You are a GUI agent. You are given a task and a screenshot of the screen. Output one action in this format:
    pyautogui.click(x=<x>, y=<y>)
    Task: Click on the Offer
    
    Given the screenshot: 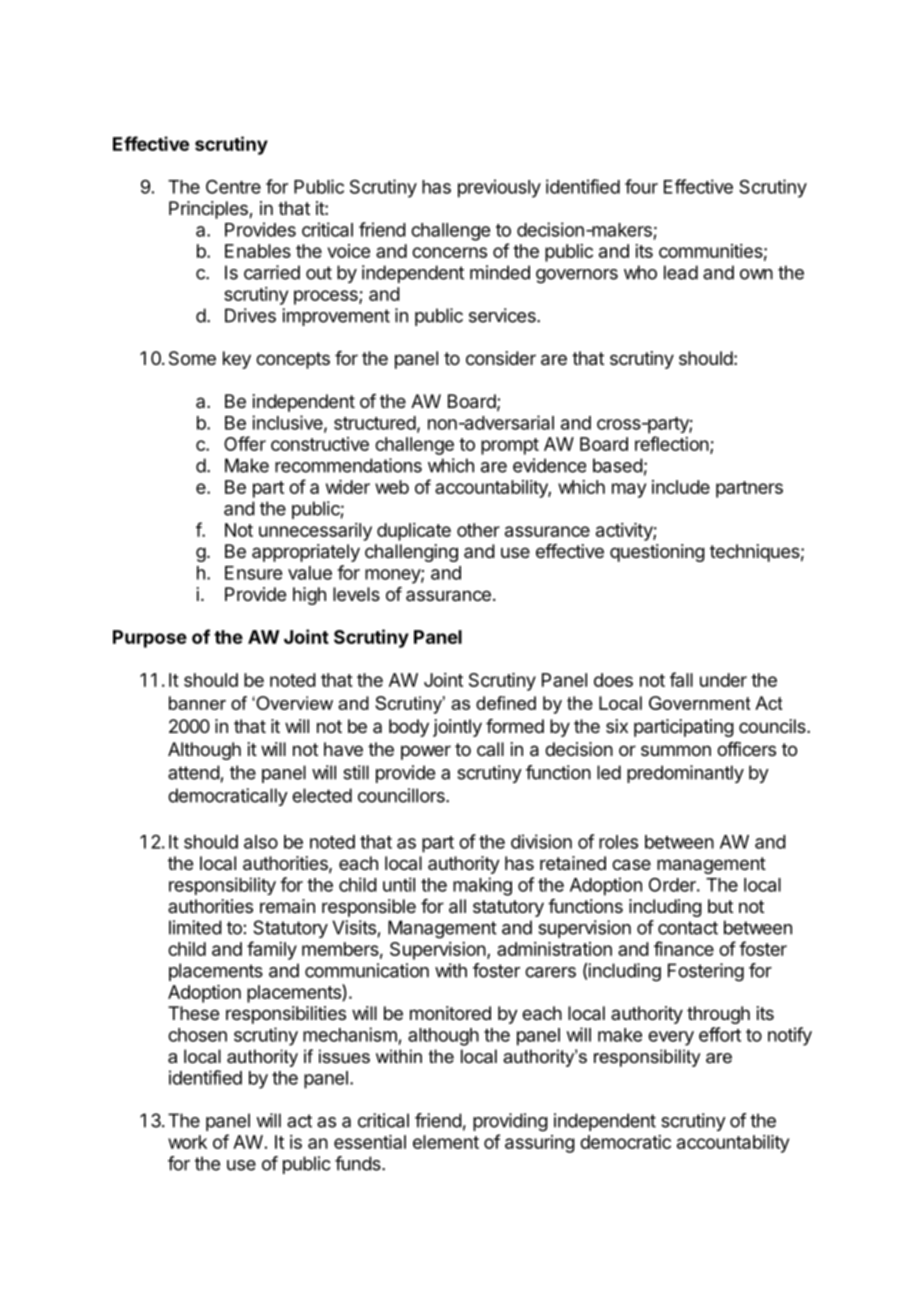 What is the action you would take?
    pyautogui.click(x=245, y=443)
